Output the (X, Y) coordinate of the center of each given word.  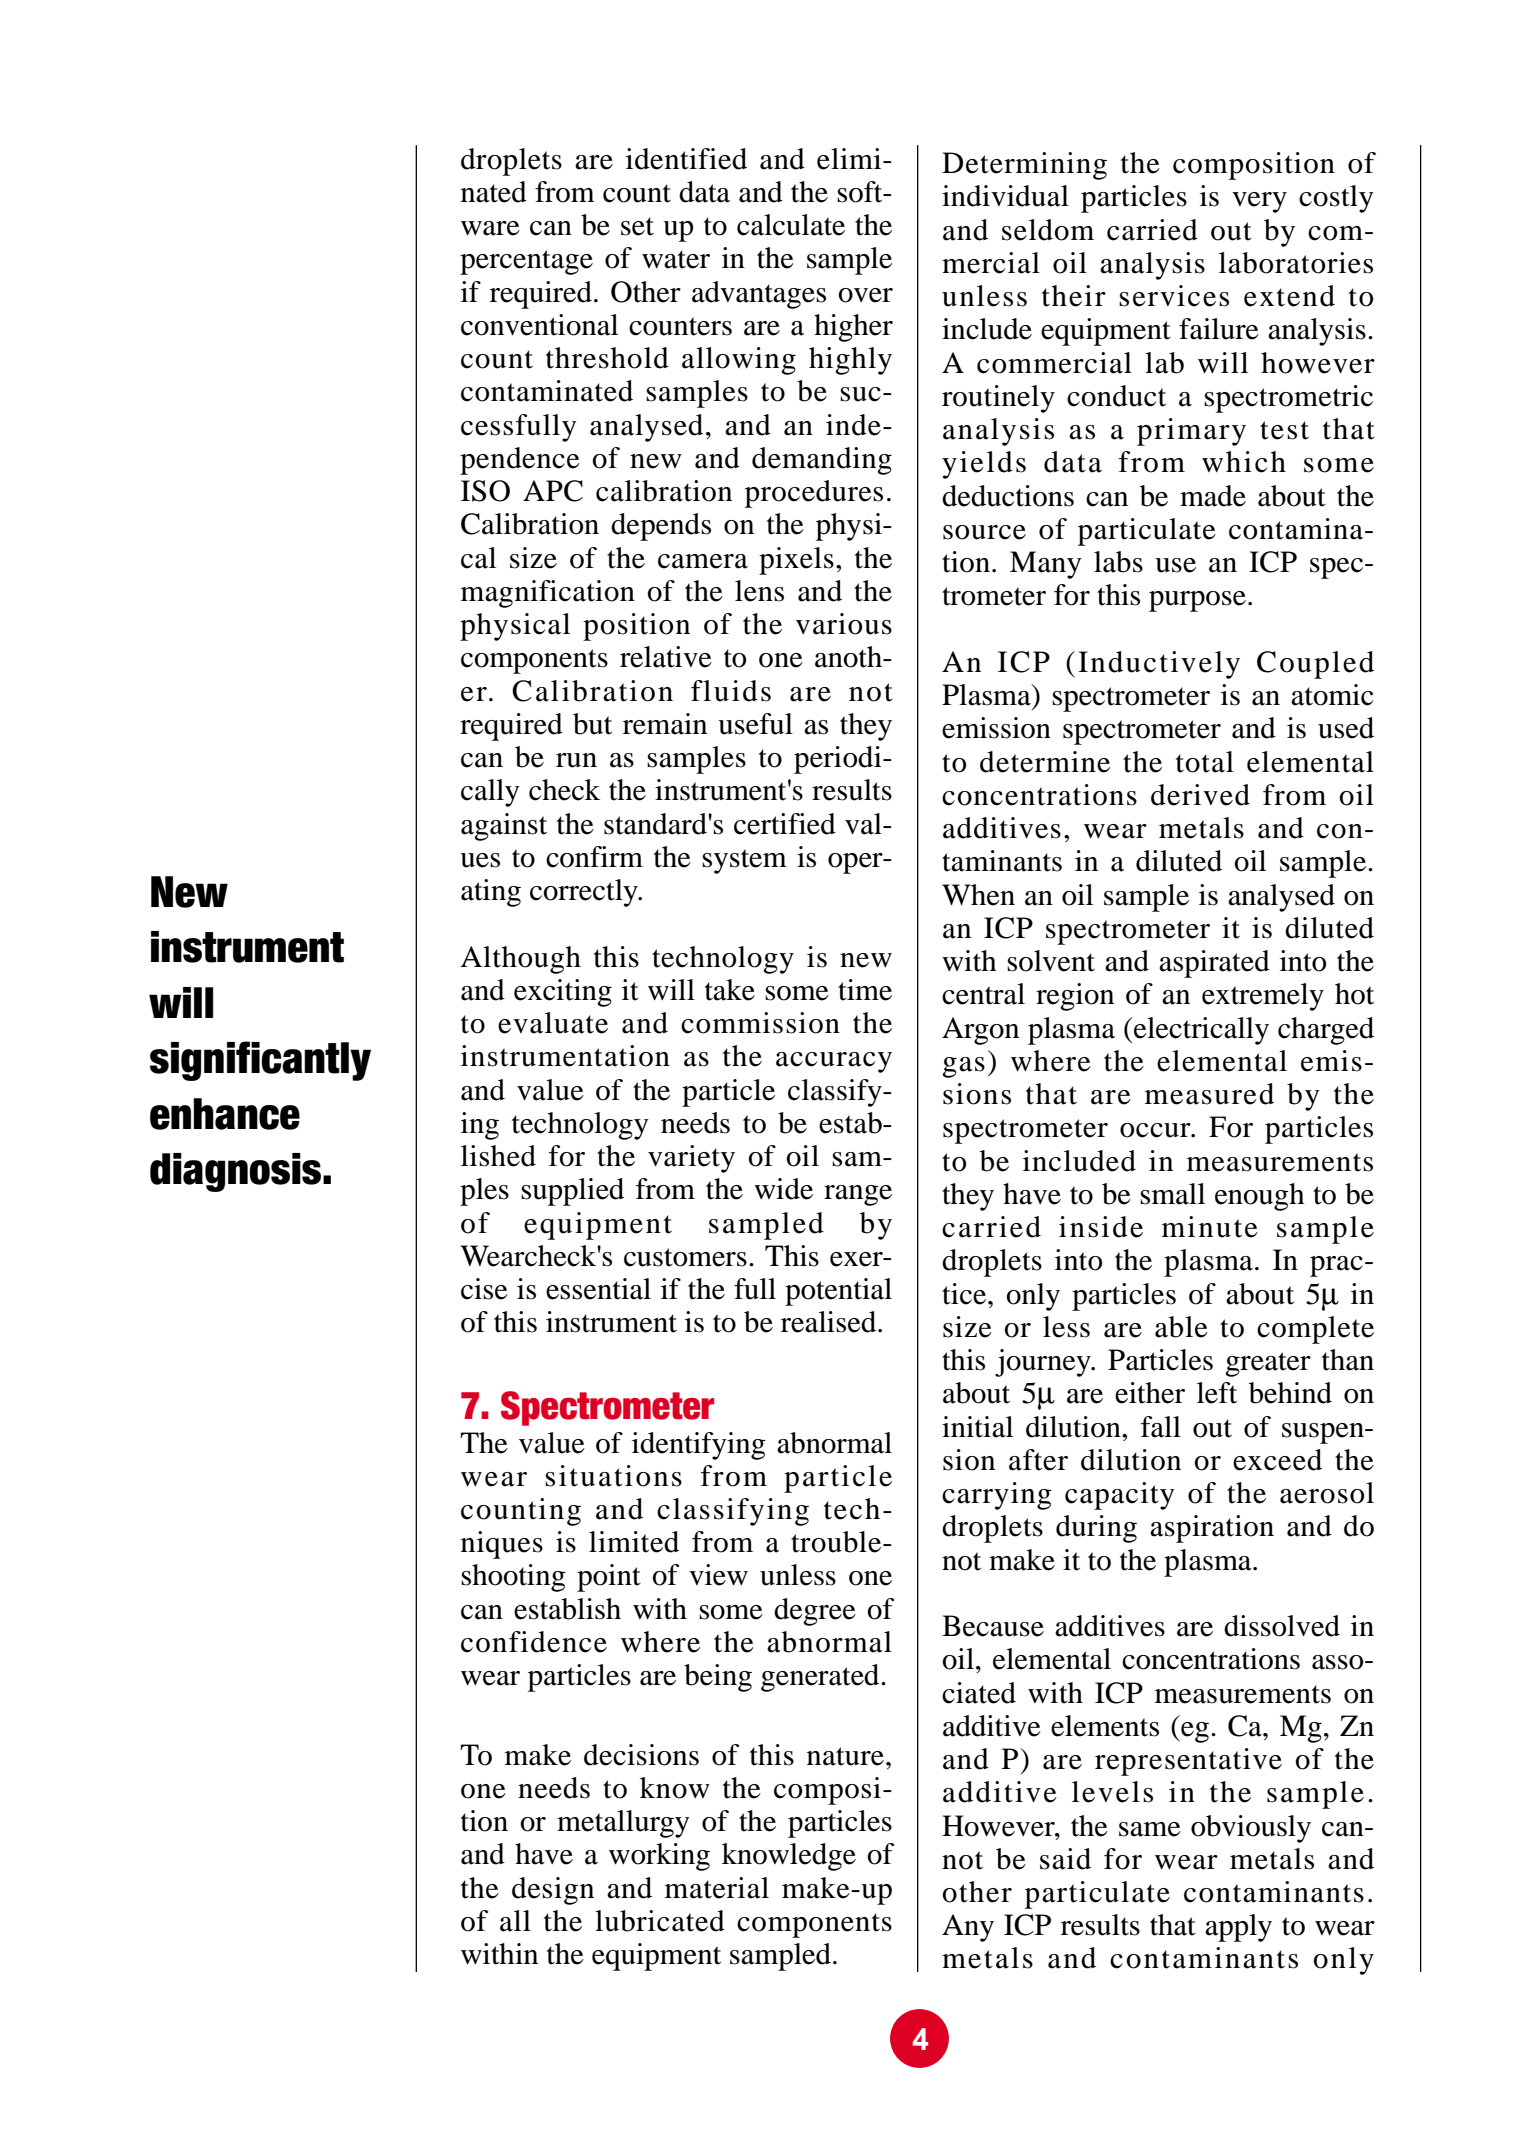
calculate (791, 225)
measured (1209, 1094)
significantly (260, 1061)
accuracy (834, 1062)
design (553, 1891)
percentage (526, 262)
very (1259, 202)
